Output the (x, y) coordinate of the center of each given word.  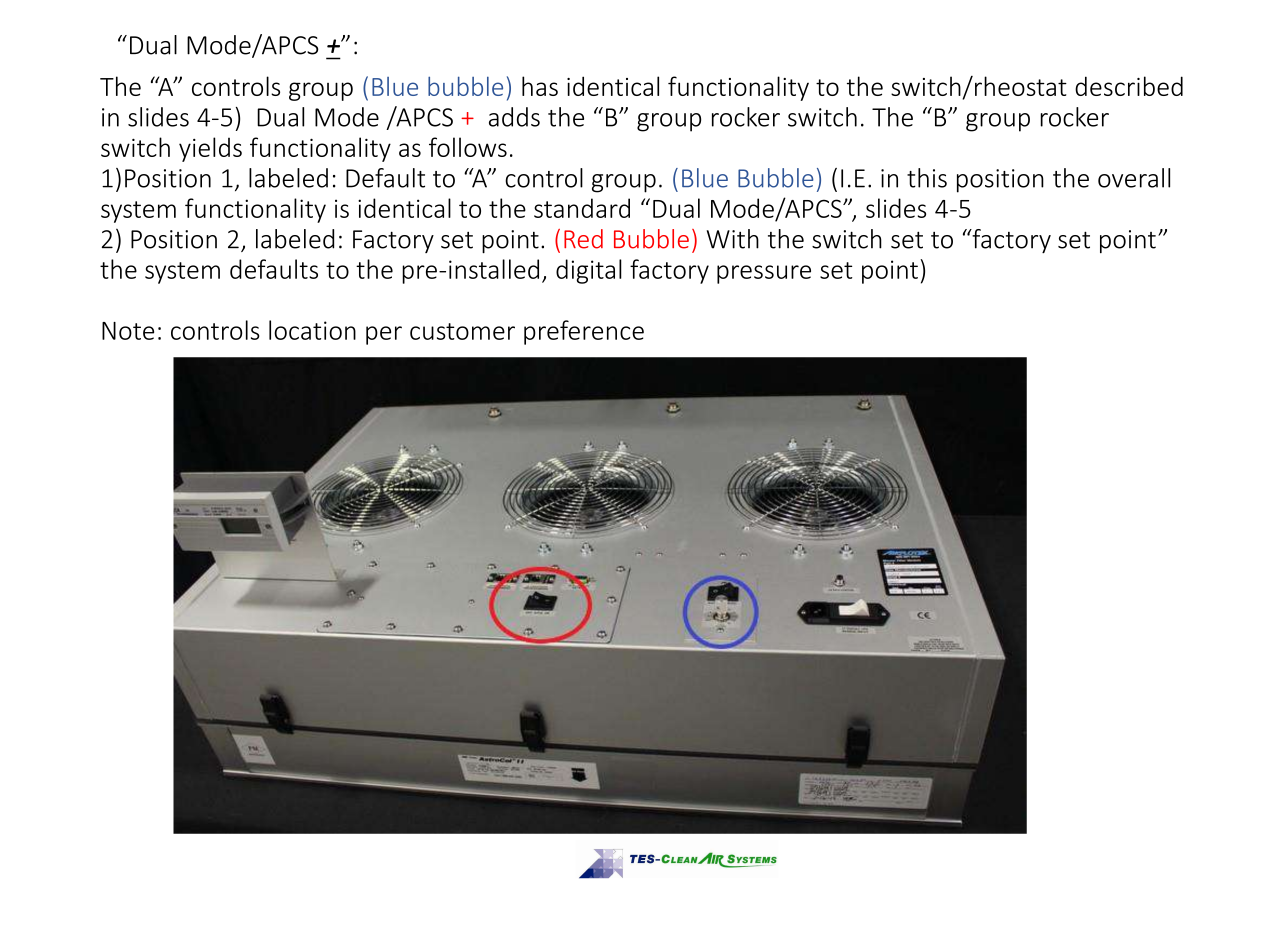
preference (584, 332)
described (1129, 86)
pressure (764, 274)
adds (514, 117)
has (540, 86)
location (312, 330)
